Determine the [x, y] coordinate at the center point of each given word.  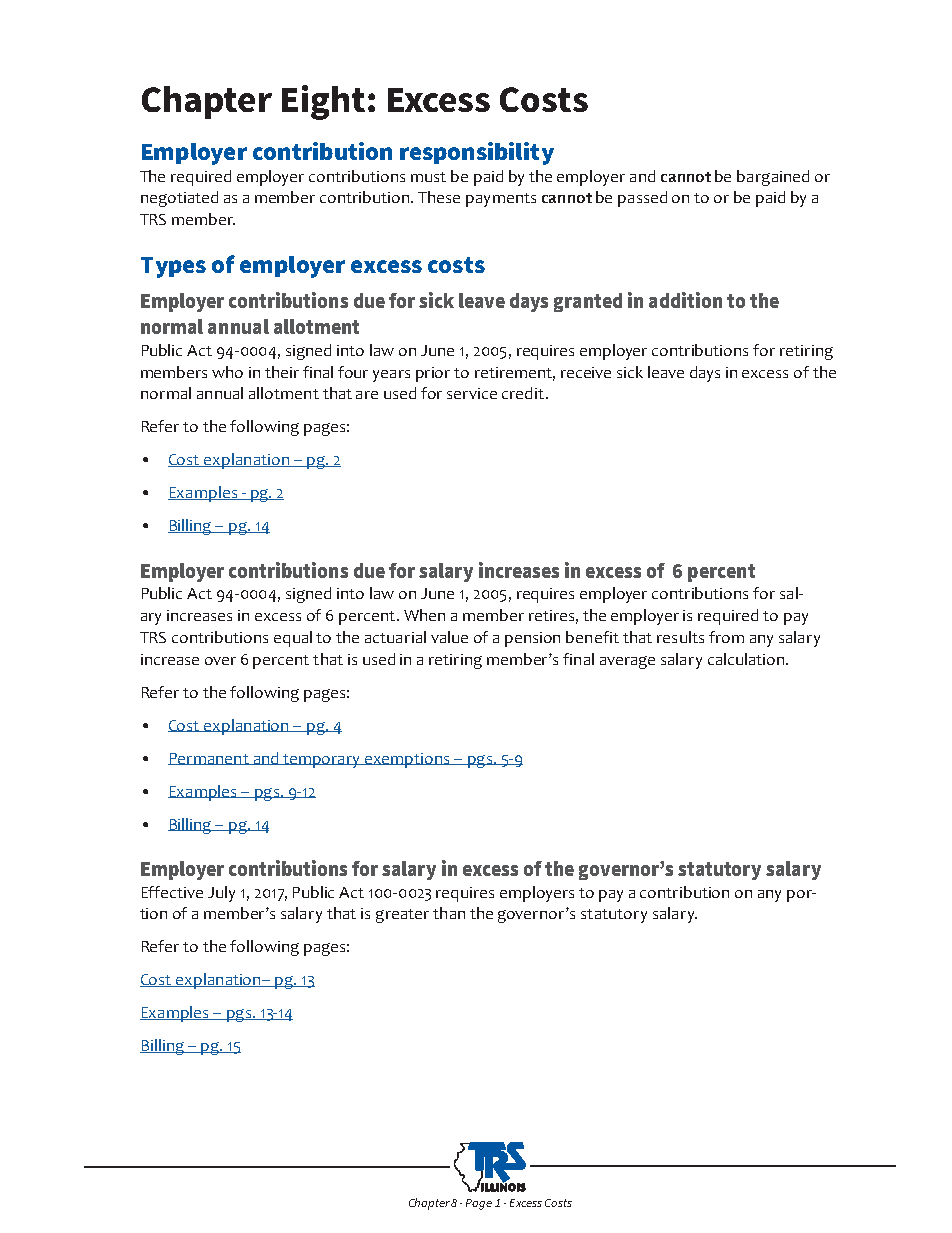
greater [402, 916]
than [449, 913]
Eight [323, 102]
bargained [773, 178]
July [221, 894]
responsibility [477, 153]
